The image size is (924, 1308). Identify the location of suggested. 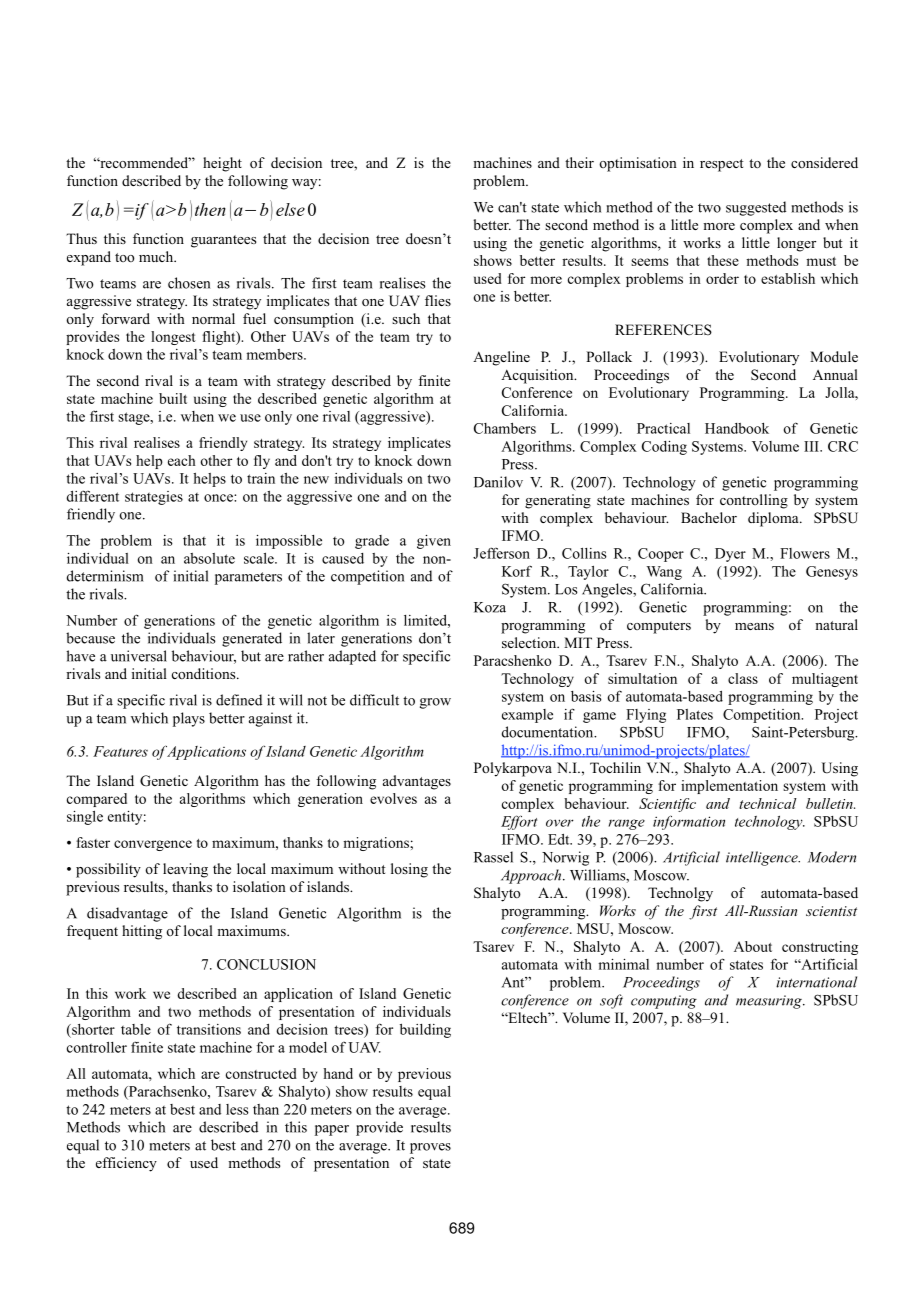
(756, 208).
